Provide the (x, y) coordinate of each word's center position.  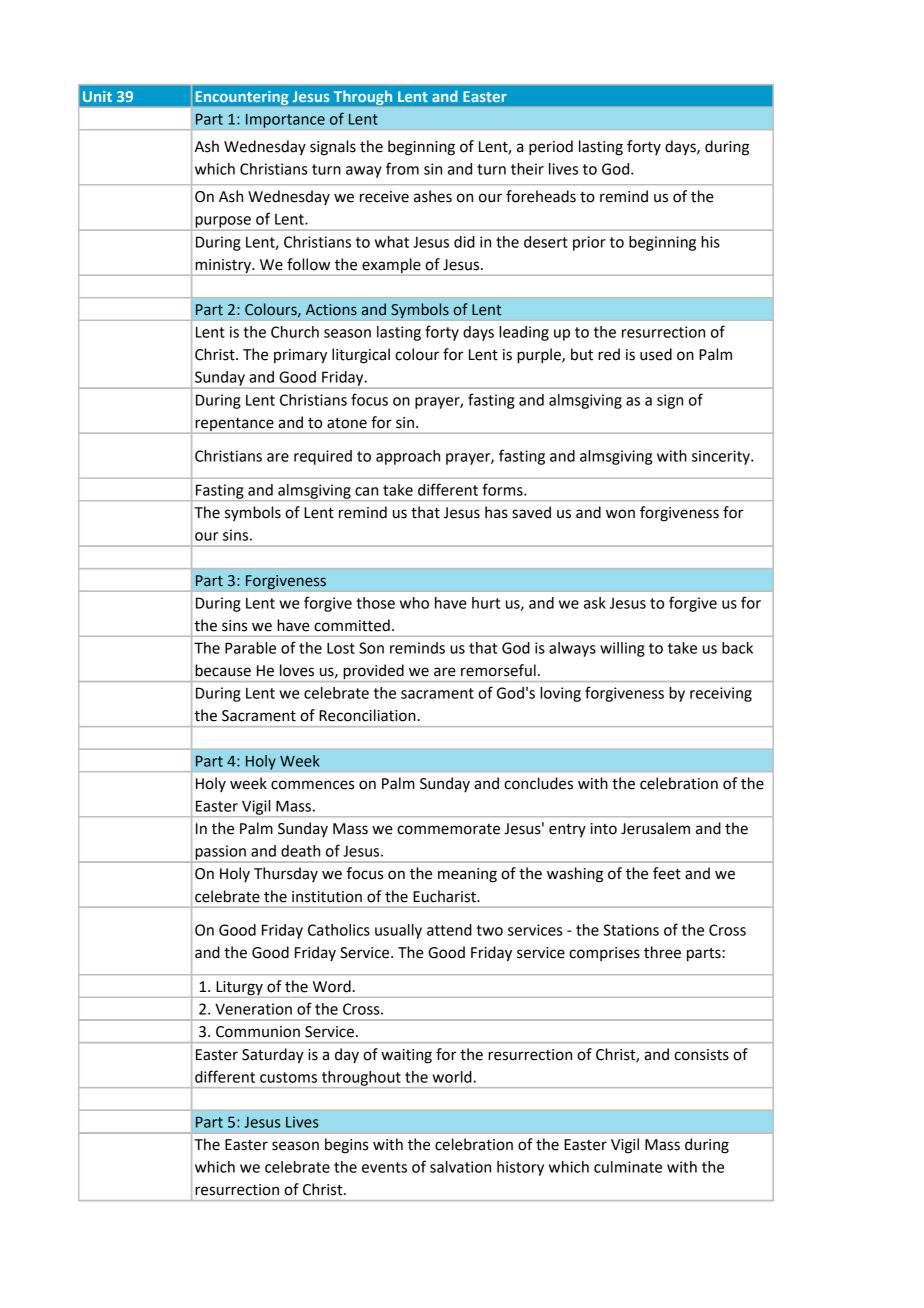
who (414, 603)
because (223, 670)
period (551, 148)
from (402, 168)
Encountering (242, 98)
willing (622, 649)
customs (288, 1077)
